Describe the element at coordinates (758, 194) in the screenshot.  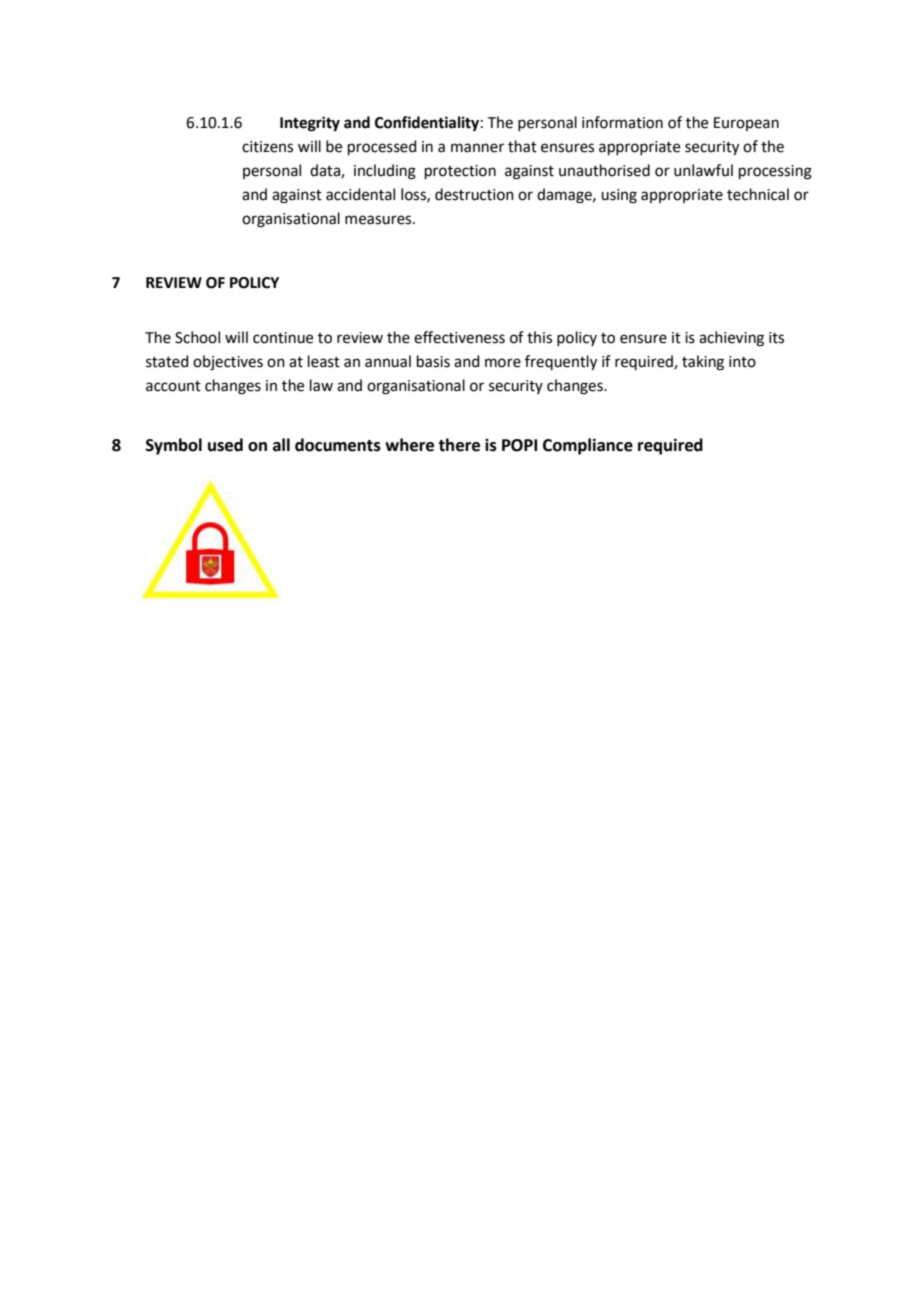
I see `technical` at that location.
